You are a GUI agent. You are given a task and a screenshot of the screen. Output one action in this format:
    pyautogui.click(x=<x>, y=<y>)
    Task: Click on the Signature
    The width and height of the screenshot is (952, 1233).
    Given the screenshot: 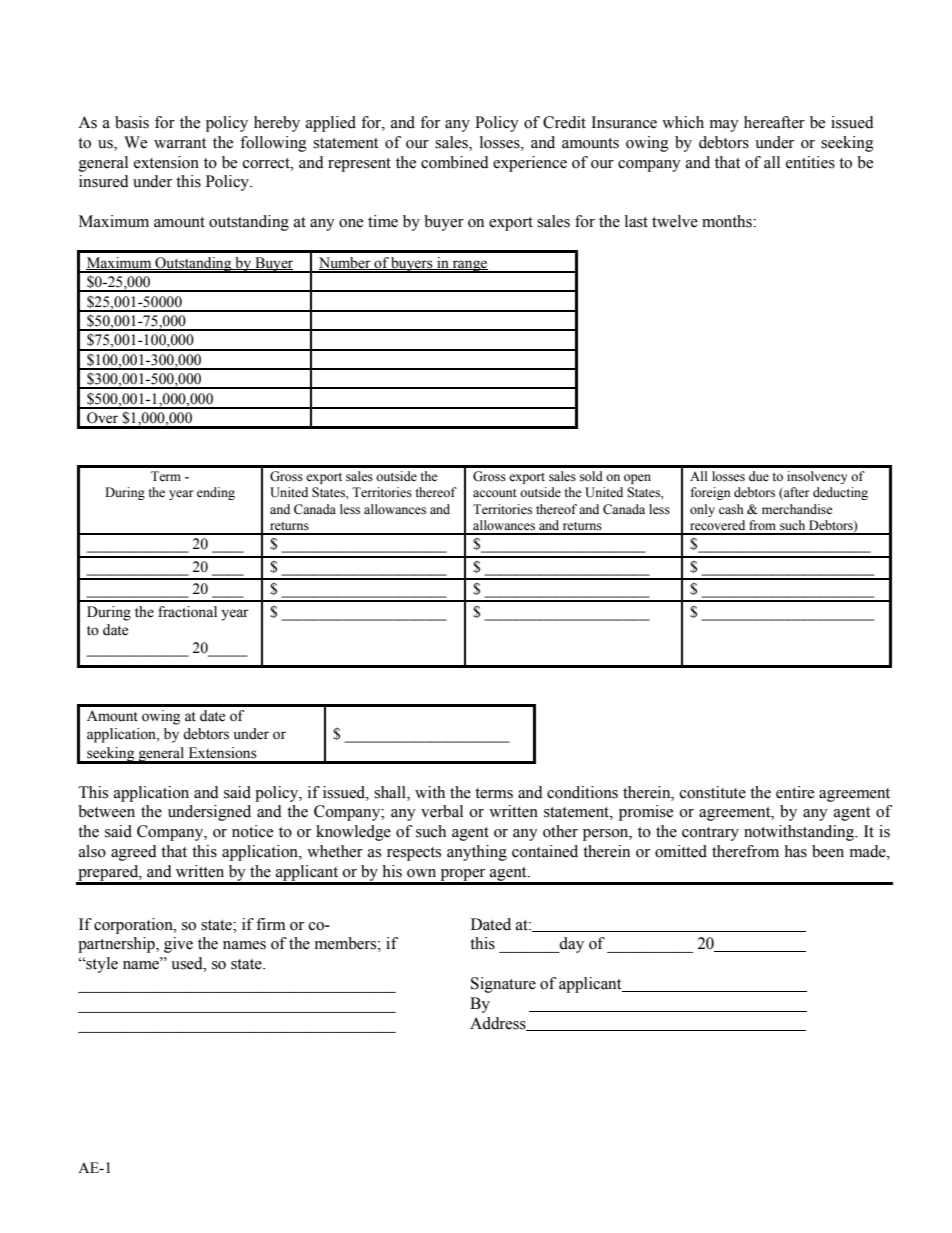 What is the action you would take?
    pyautogui.click(x=503, y=985)
